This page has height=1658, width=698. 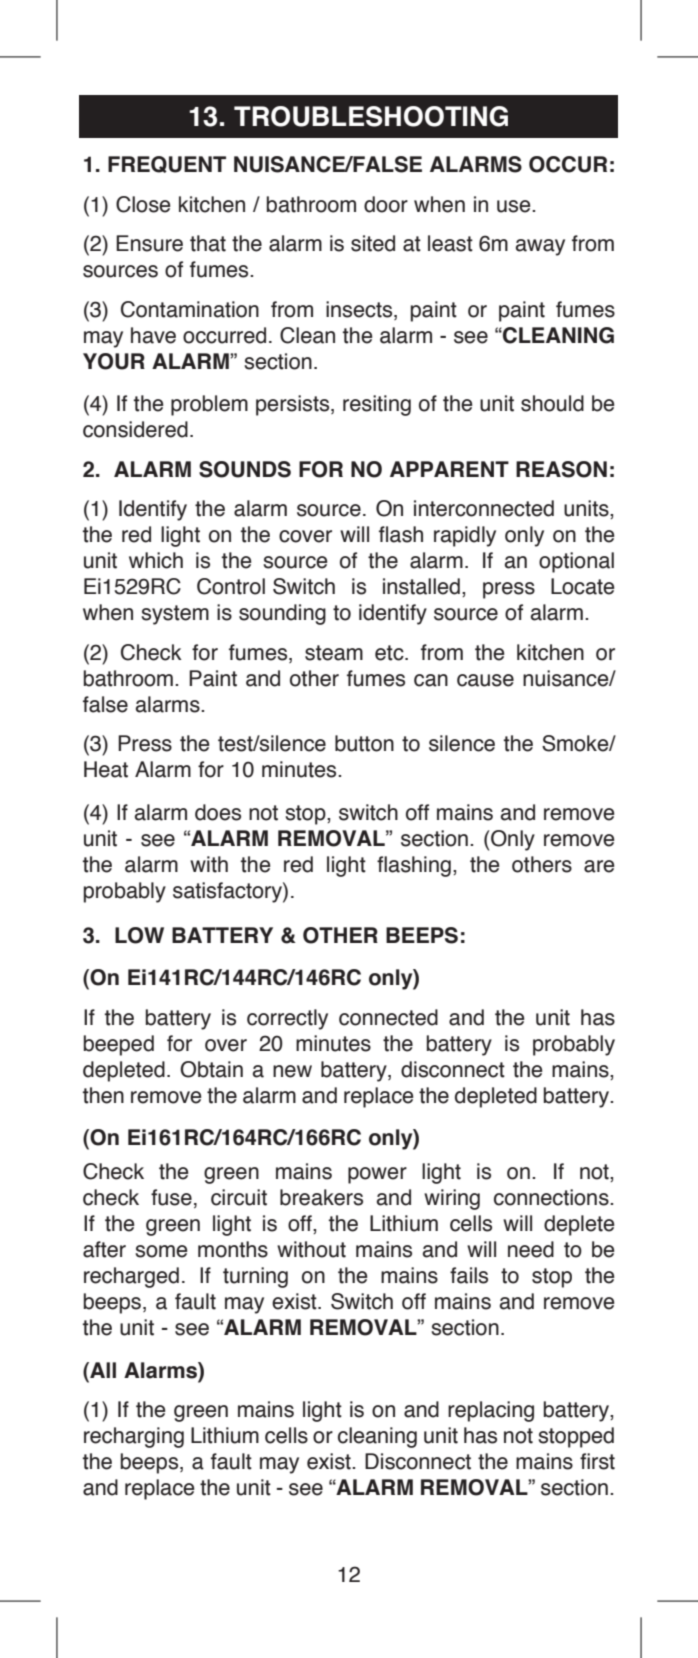 What do you see at coordinates (139, 935) in the page?
I see `LOW` at bounding box center [139, 935].
